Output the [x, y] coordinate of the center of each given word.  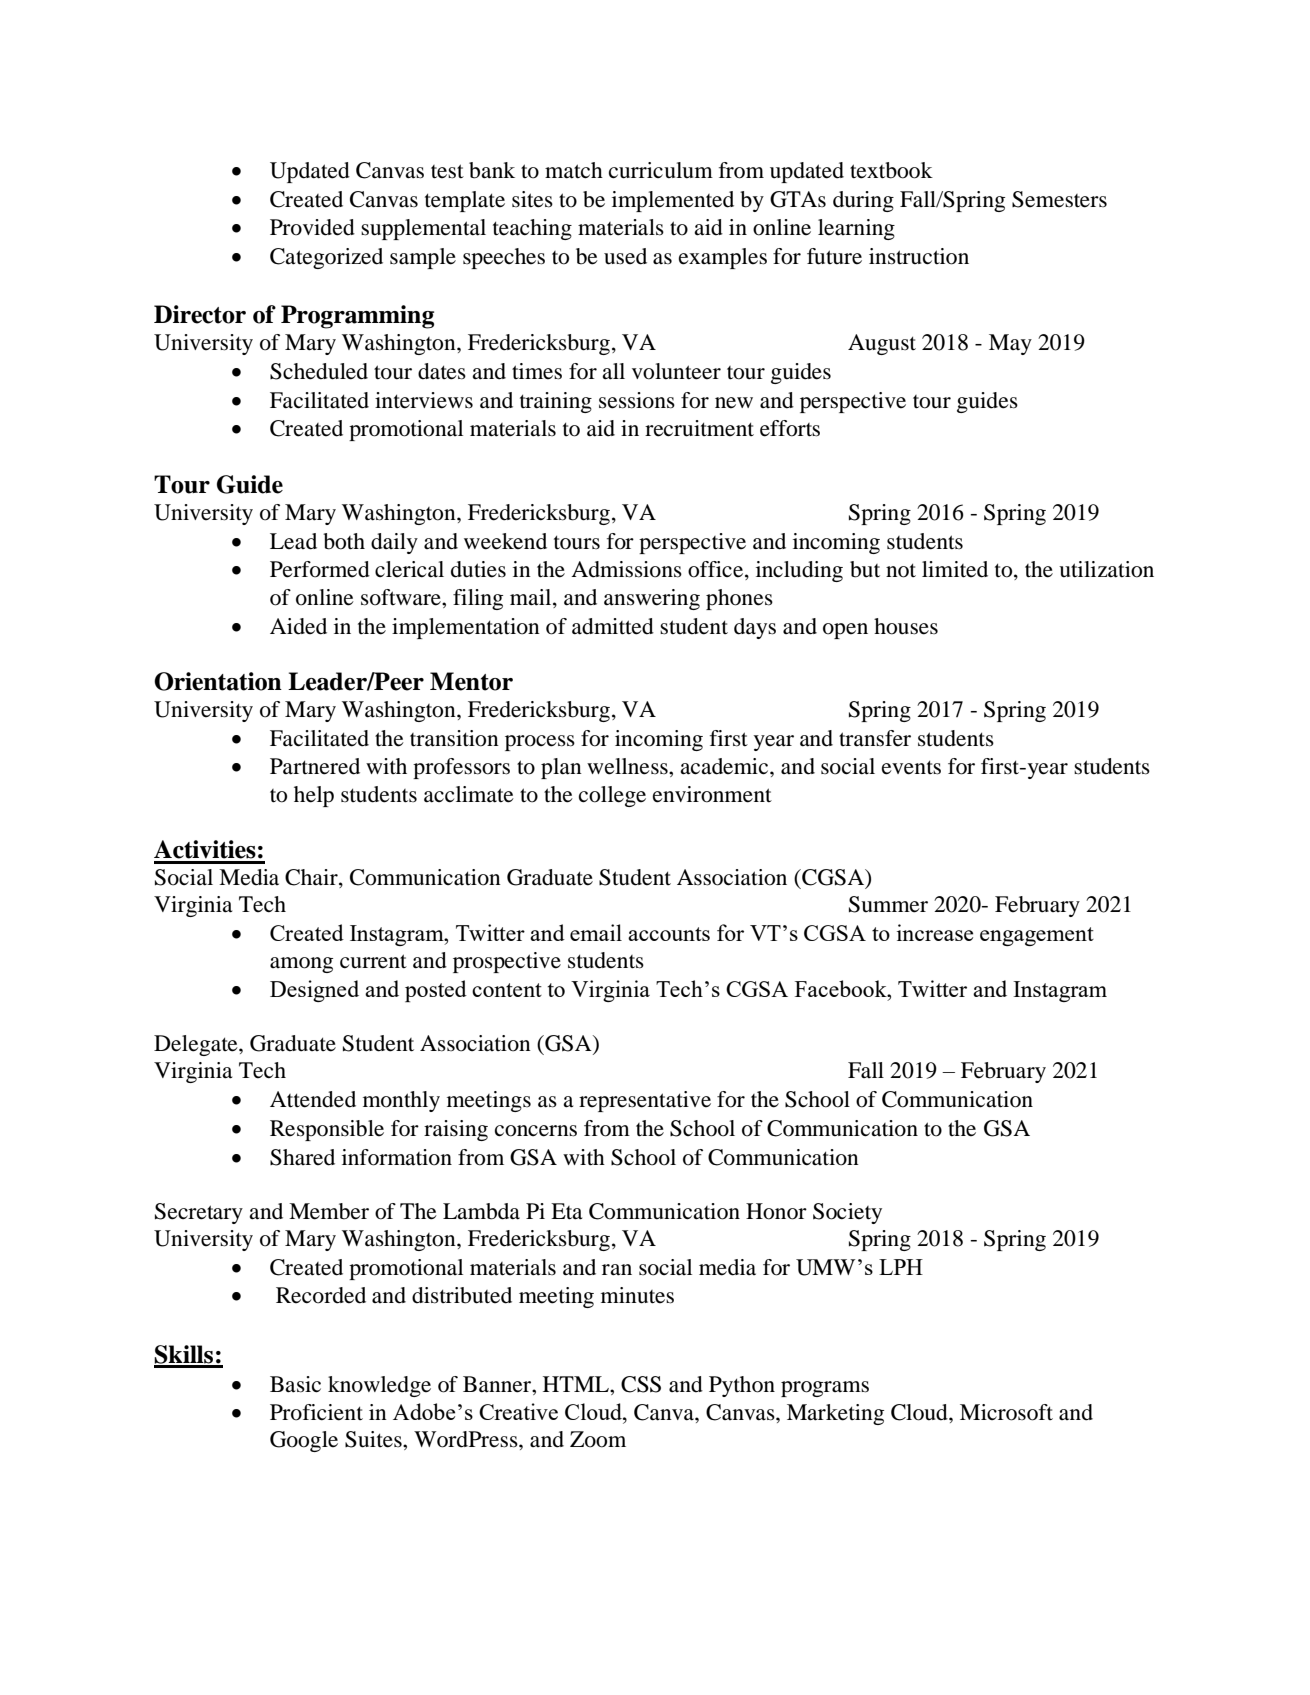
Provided [312, 227]
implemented [673, 201]
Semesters [1059, 199]
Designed [314, 991]
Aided [298, 626]
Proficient [316, 1412]
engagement [1037, 936]
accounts [669, 934]
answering [652, 599]
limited [955, 569]
